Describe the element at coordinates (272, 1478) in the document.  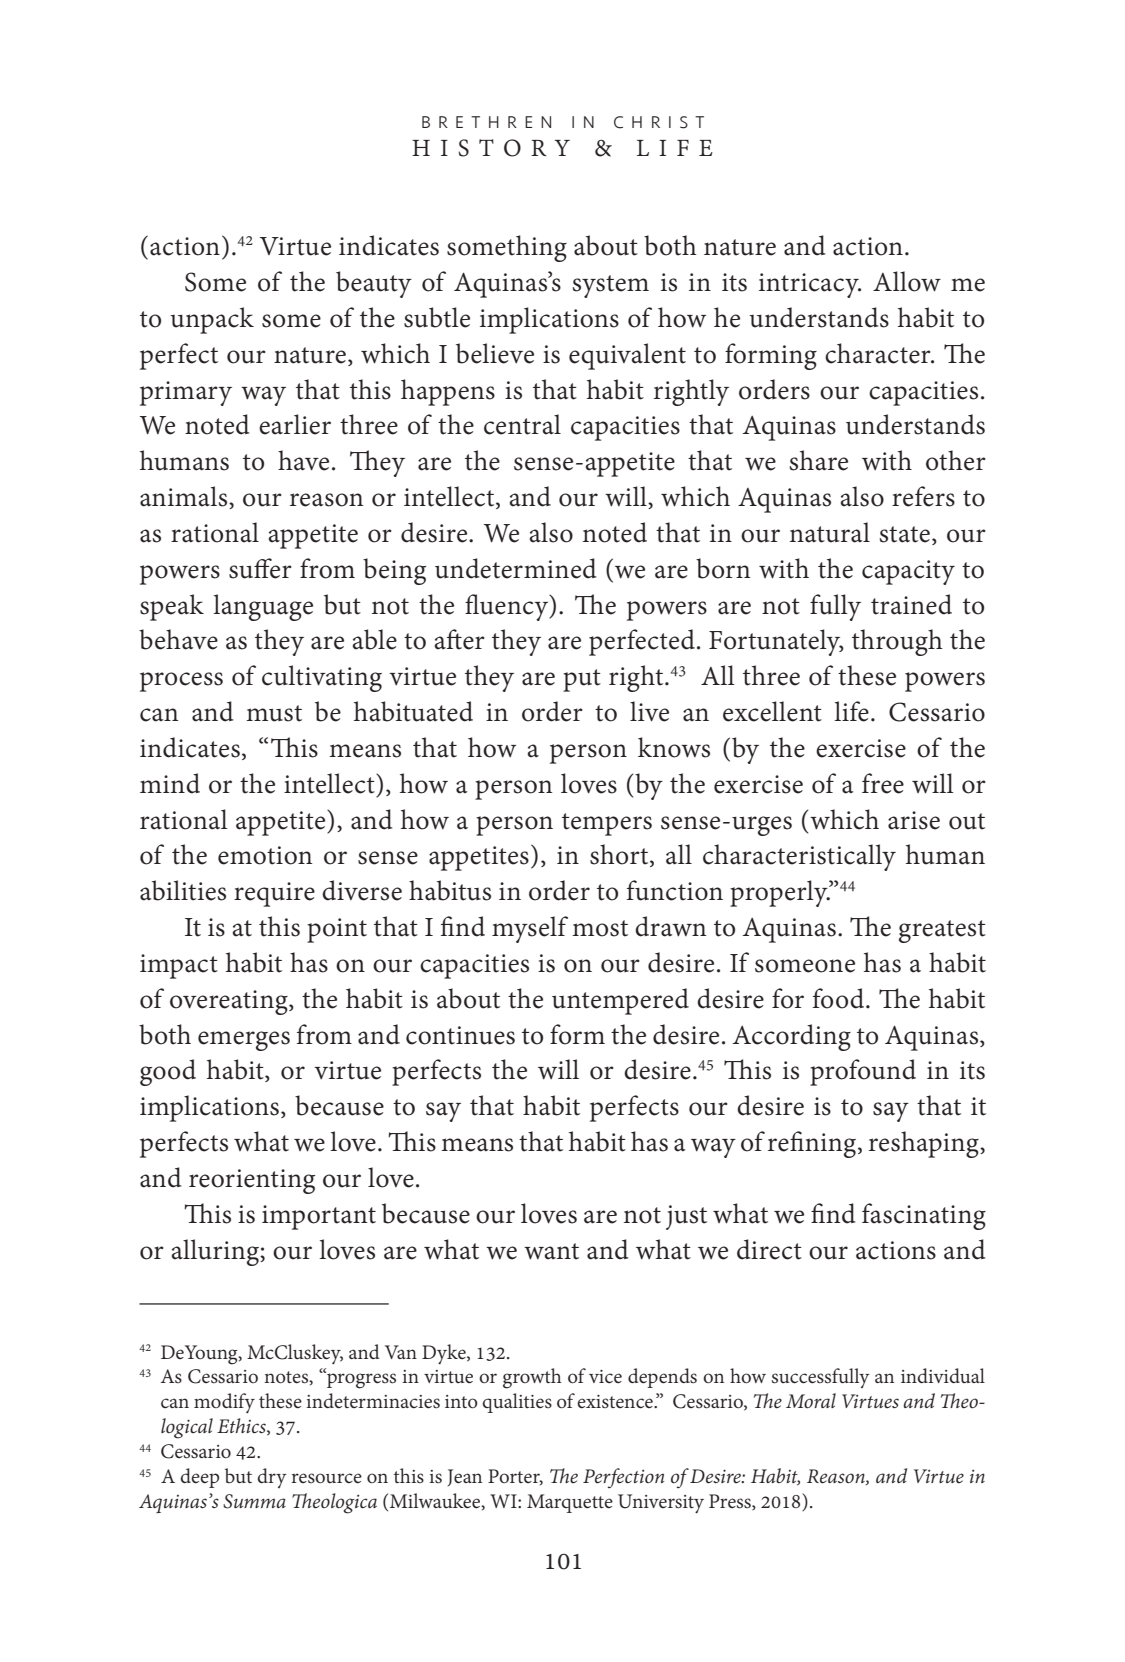
I see `dry` at that location.
